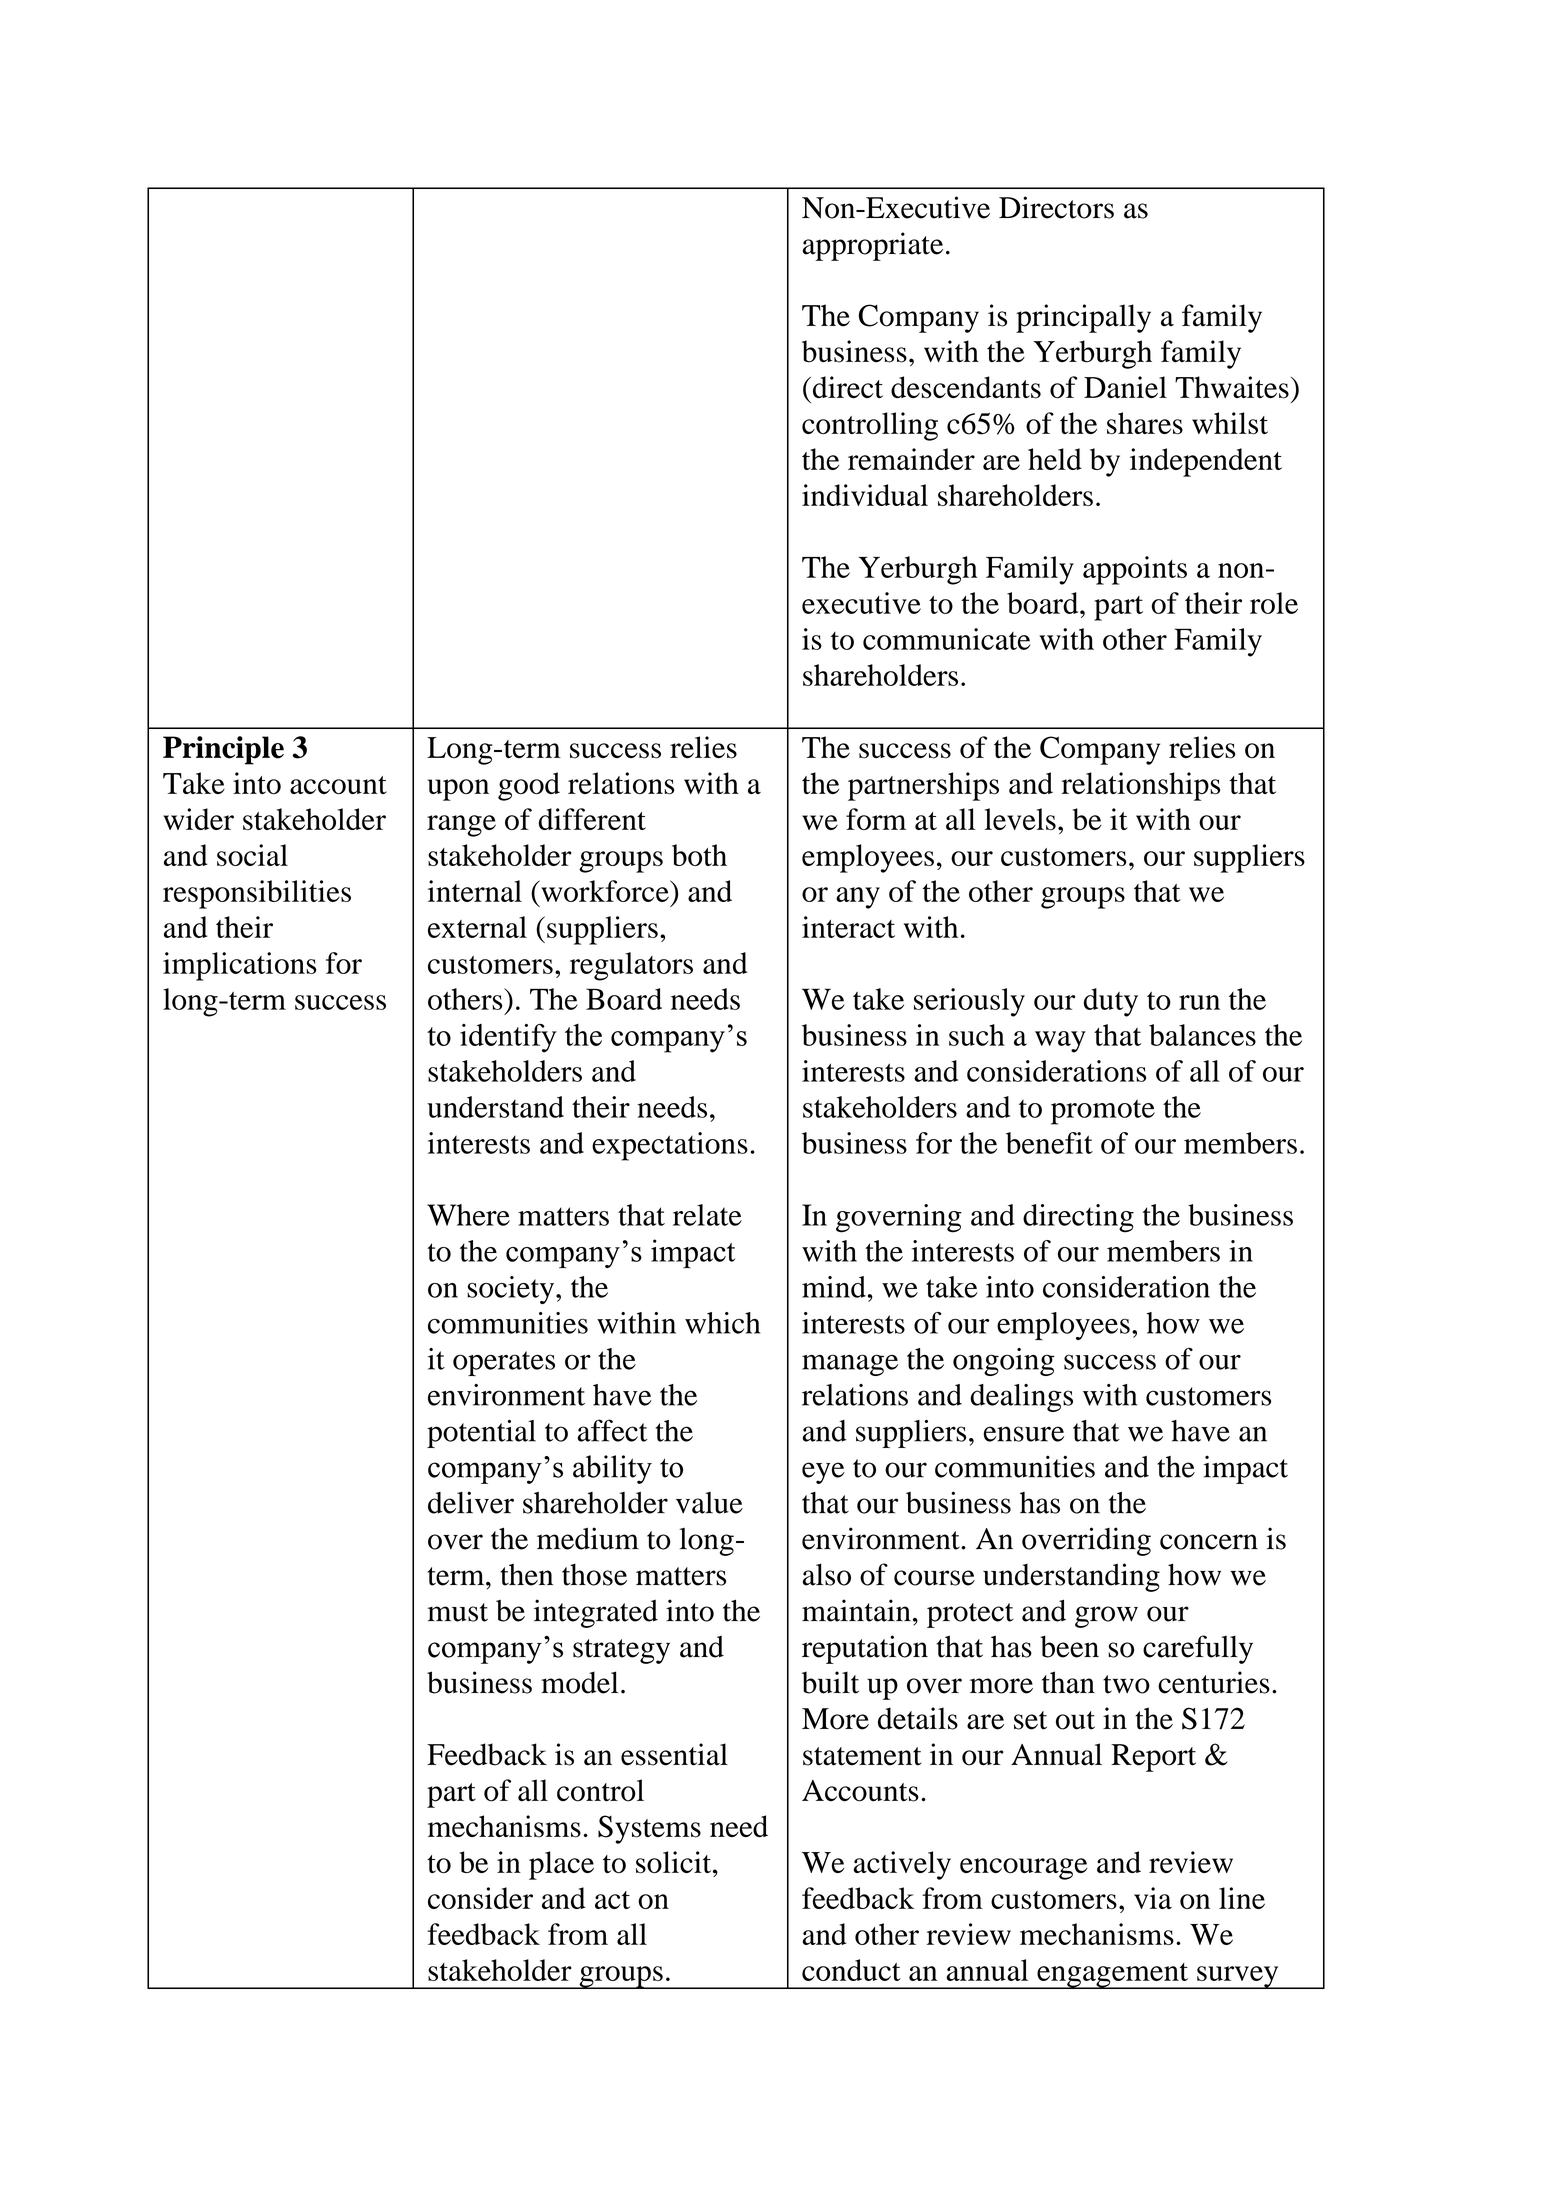 This screenshot has height=2194, width=1552. What do you see at coordinates (1021, 1398) in the screenshot?
I see `dealings` at bounding box center [1021, 1398].
